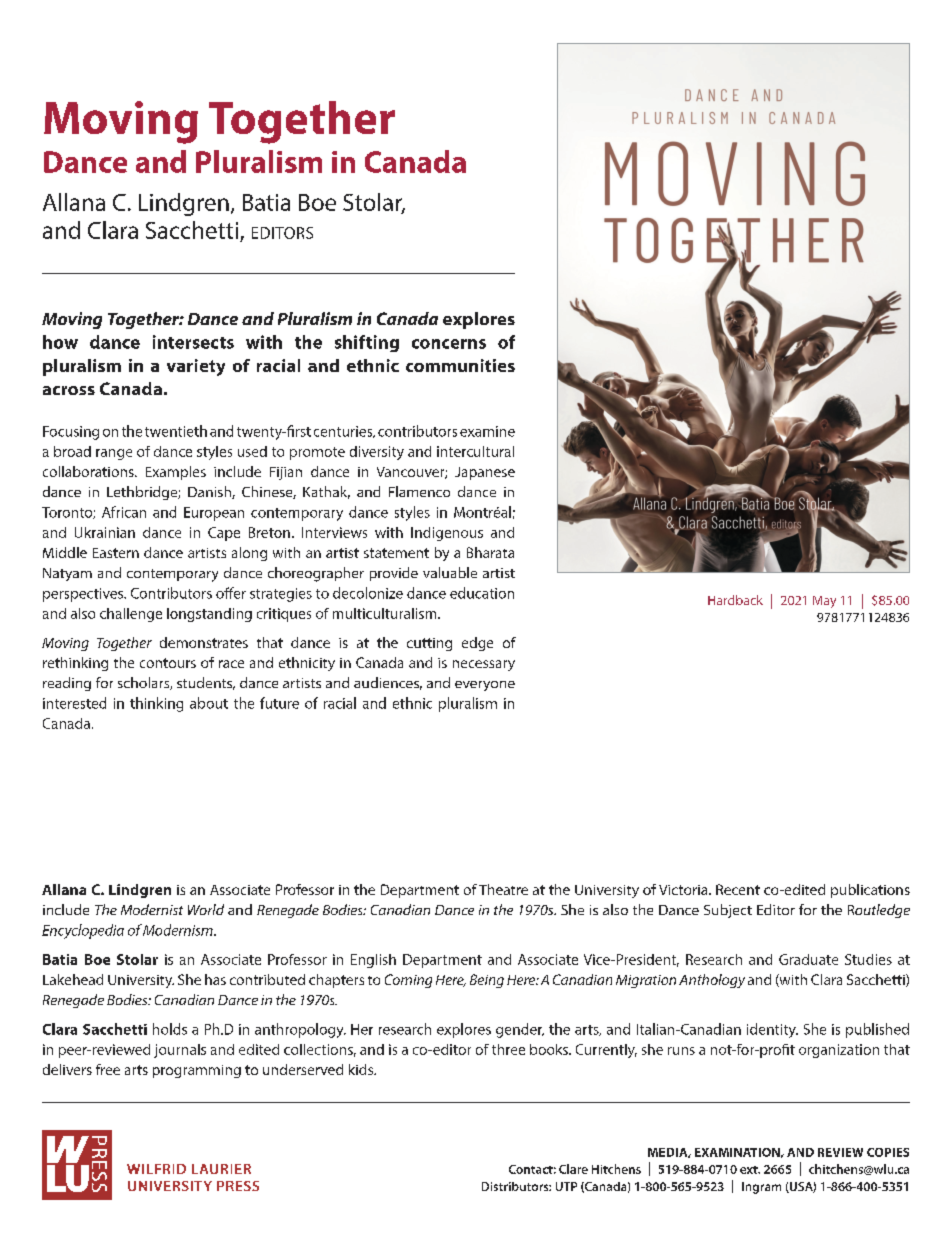 This document has width=952, height=1233. Describe the element at coordinates (131, 615) in the document. I see `challenge` at that location.
